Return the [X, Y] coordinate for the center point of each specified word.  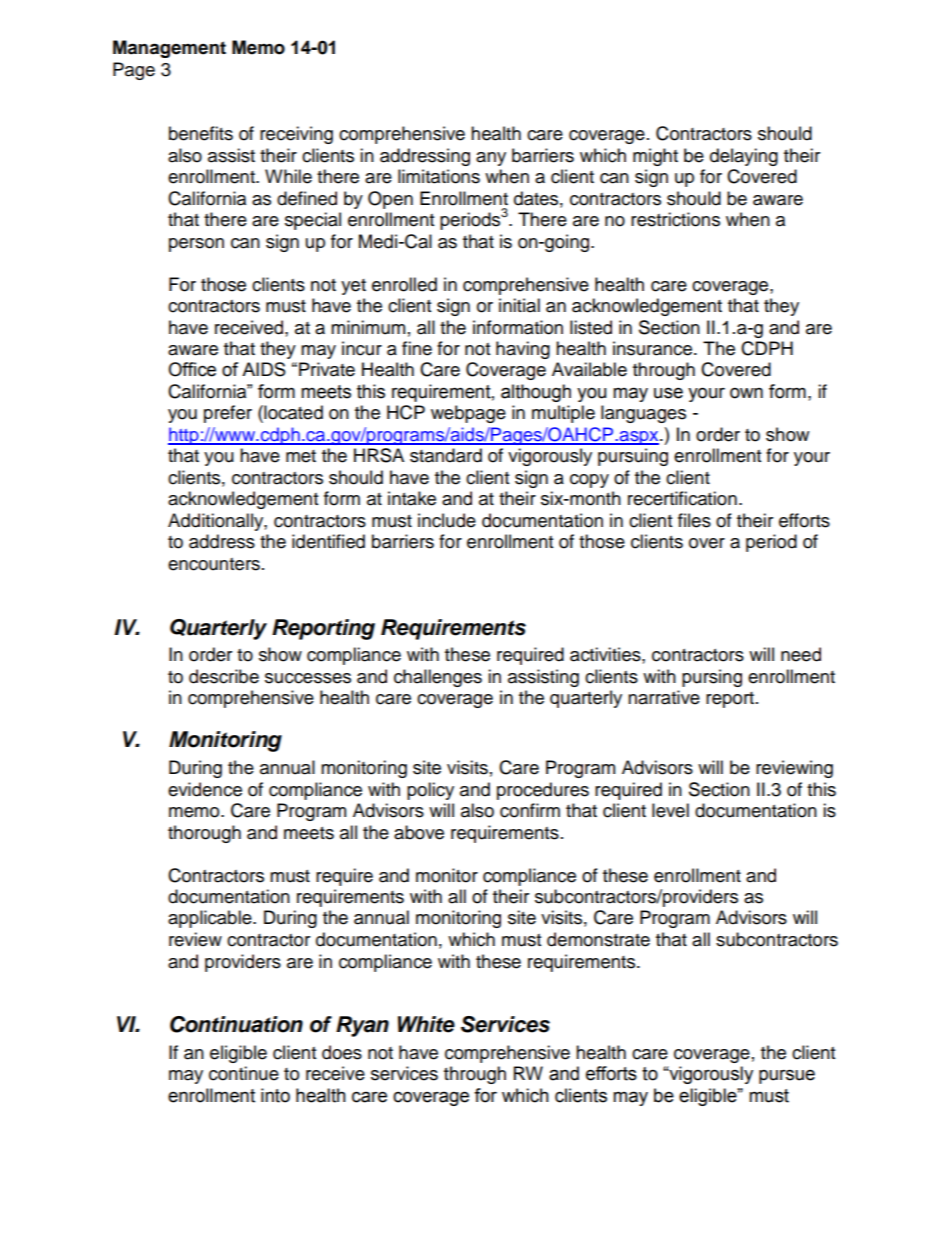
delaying [744, 157]
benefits [201, 133]
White [426, 1024]
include [447, 520]
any [491, 159]
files [694, 520]
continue [244, 1073]
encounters [214, 564]
